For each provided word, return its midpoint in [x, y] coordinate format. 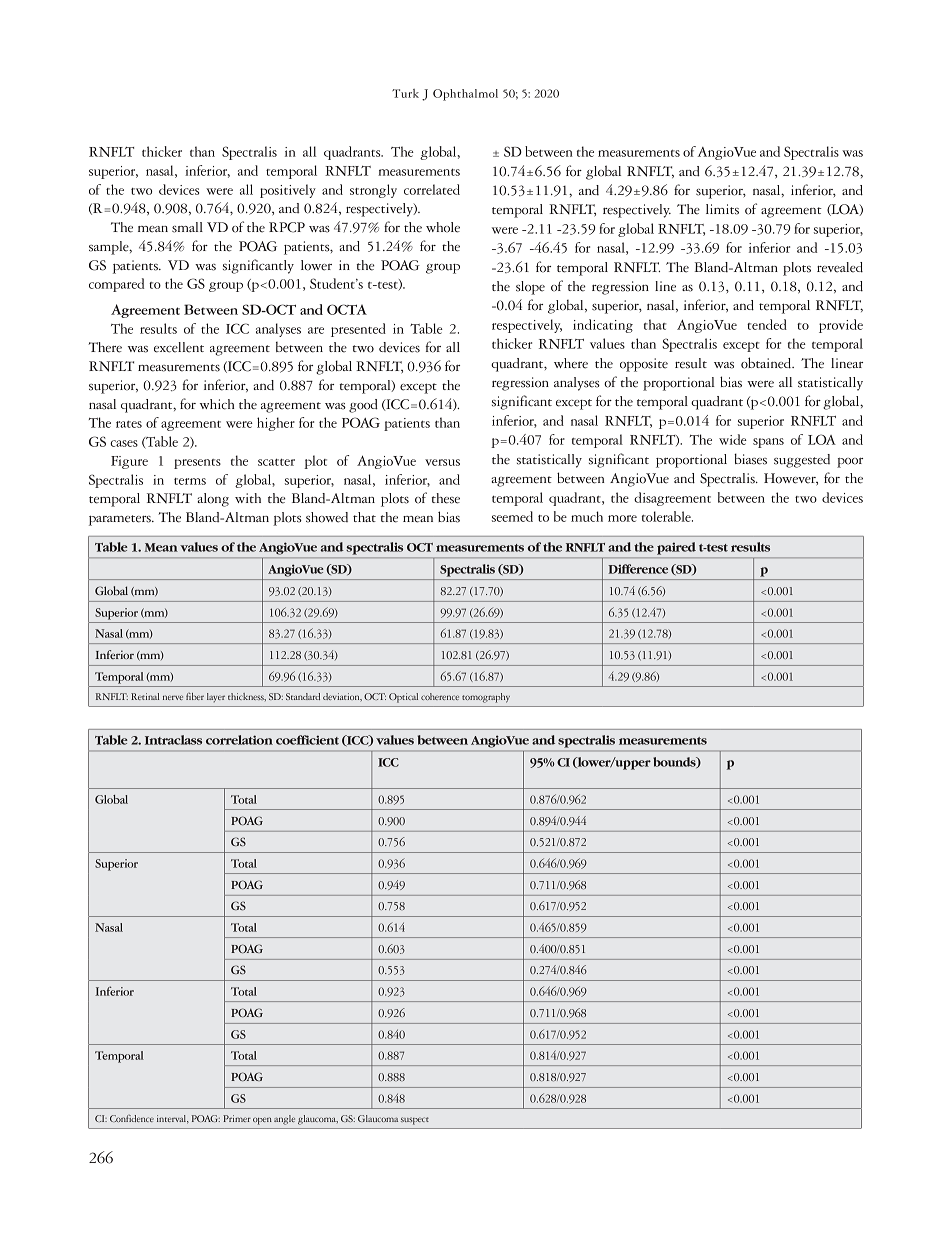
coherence [440, 696]
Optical [403, 698]
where [571, 363]
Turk [405, 93]
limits [722, 209]
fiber [195, 696]
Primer [237, 1118]
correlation [239, 740]
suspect [415, 1121]
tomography [486, 698]
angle [284, 1120]
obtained [767, 363]
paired [676, 548]
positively [288, 191]
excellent [179, 347]
